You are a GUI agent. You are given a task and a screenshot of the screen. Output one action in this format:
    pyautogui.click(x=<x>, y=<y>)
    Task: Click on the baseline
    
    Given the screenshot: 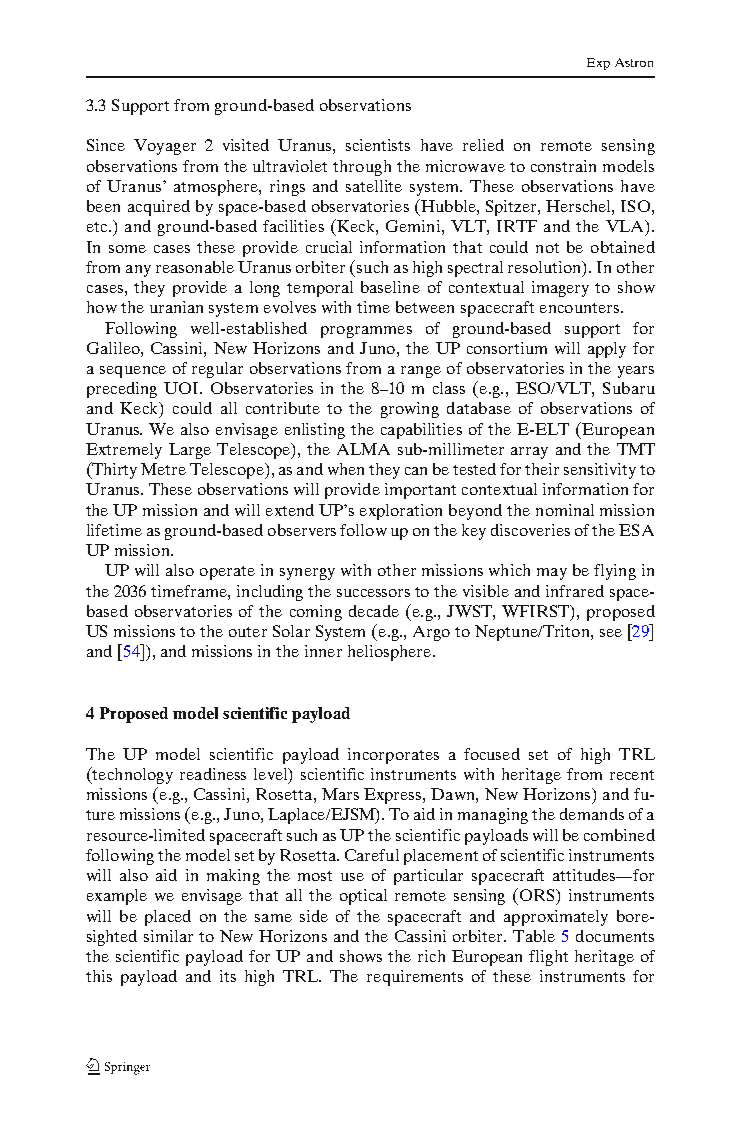 What is the action you would take?
    pyautogui.click(x=390, y=287)
